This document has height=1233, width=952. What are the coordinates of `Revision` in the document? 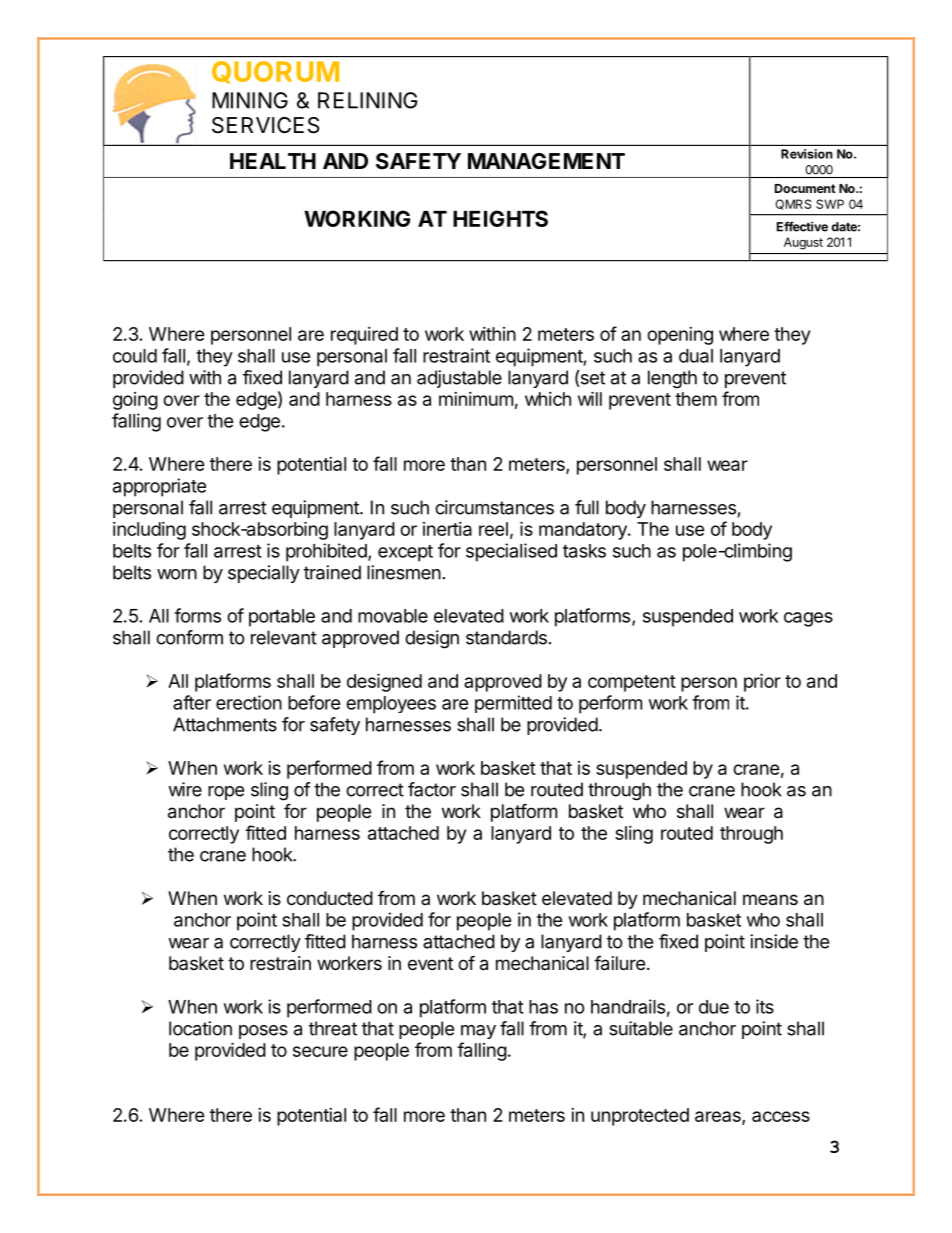 It's located at (807, 154).
